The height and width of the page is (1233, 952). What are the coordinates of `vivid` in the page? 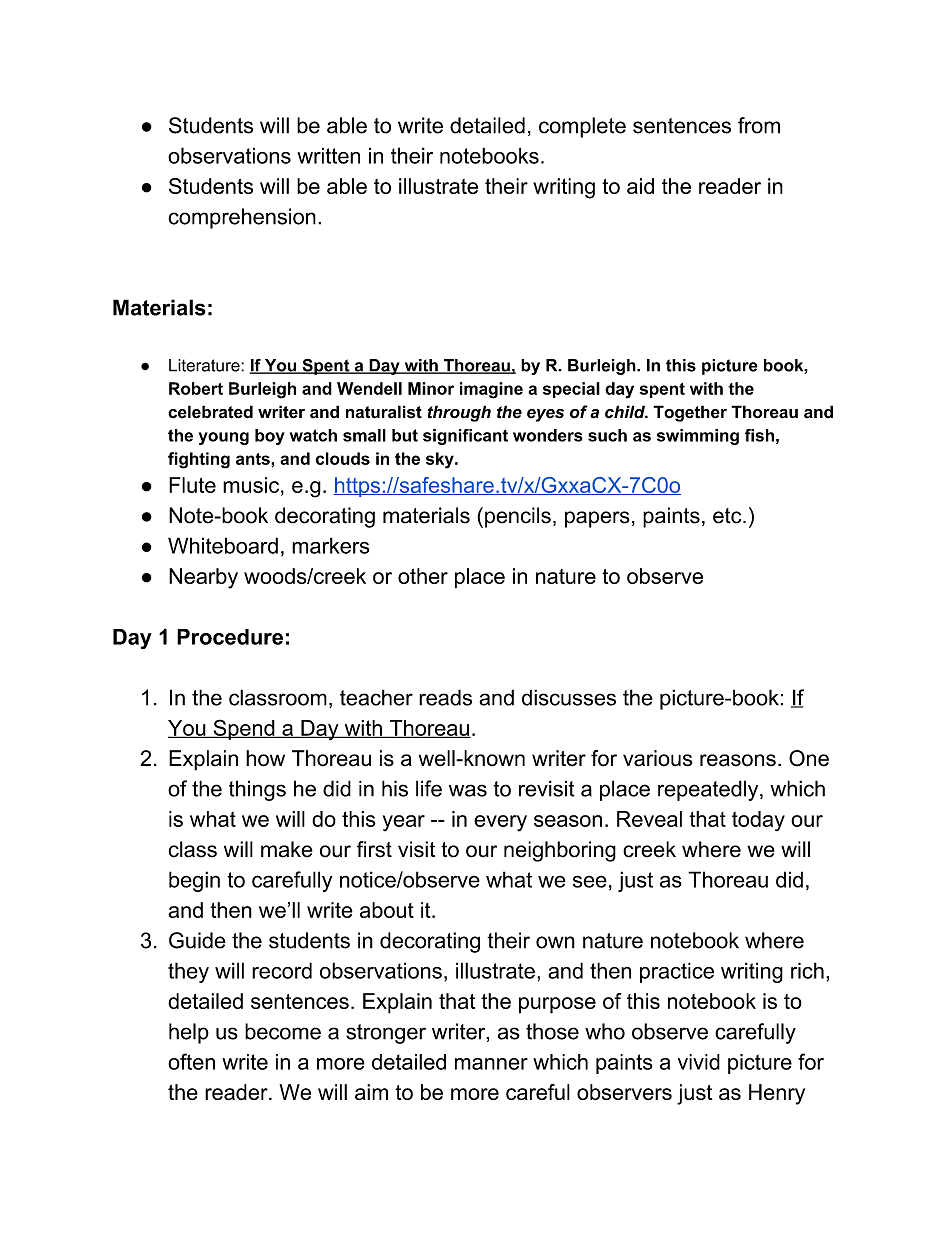 It's located at (699, 1062).
